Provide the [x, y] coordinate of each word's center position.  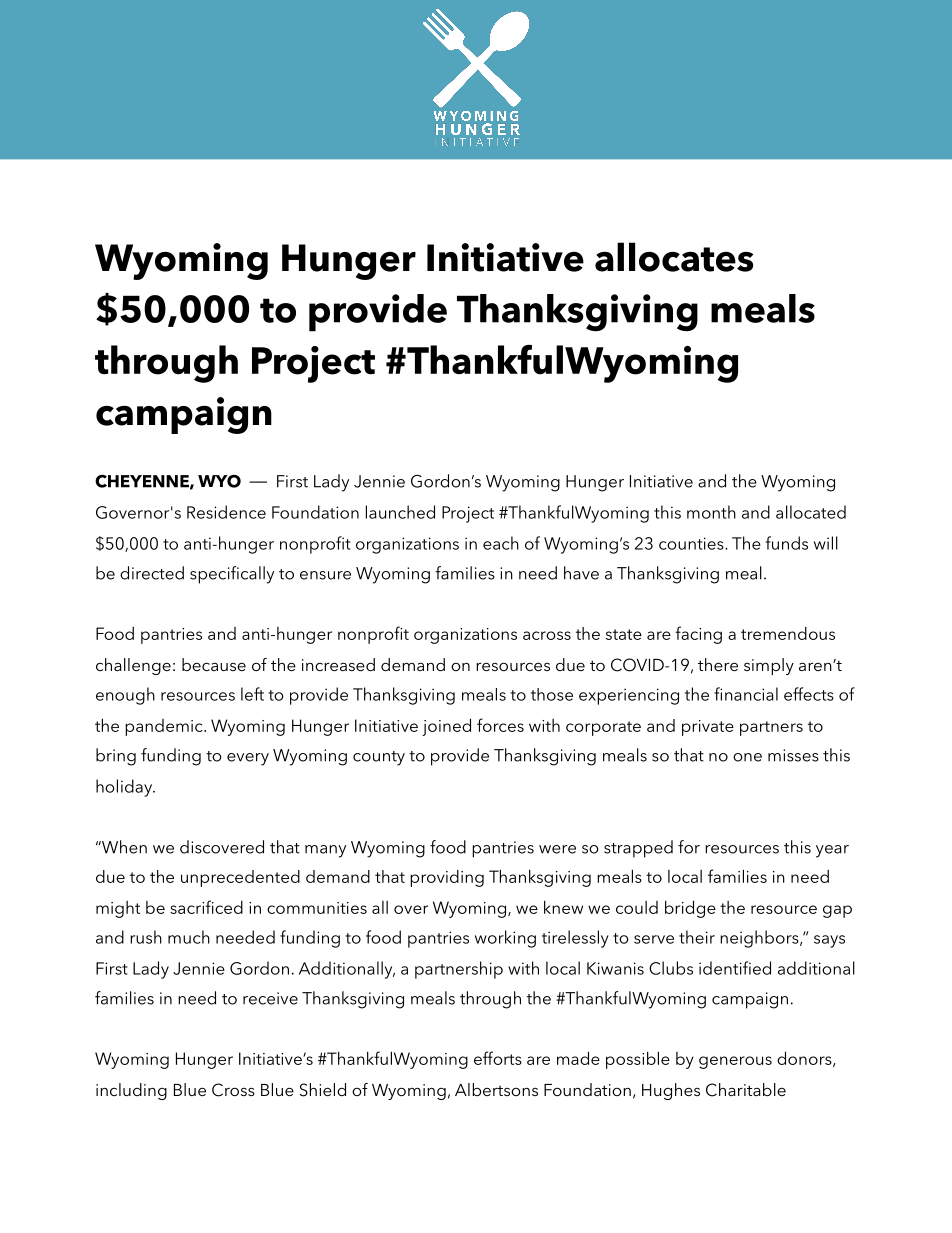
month [711, 512]
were [557, 849]
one [747, 757]
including [131, 1091]
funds [787, 543]
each [501, 543]
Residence [226, 512]
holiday [125, 788]
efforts [498, 1058]
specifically [232, 575]
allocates [674, 257]
